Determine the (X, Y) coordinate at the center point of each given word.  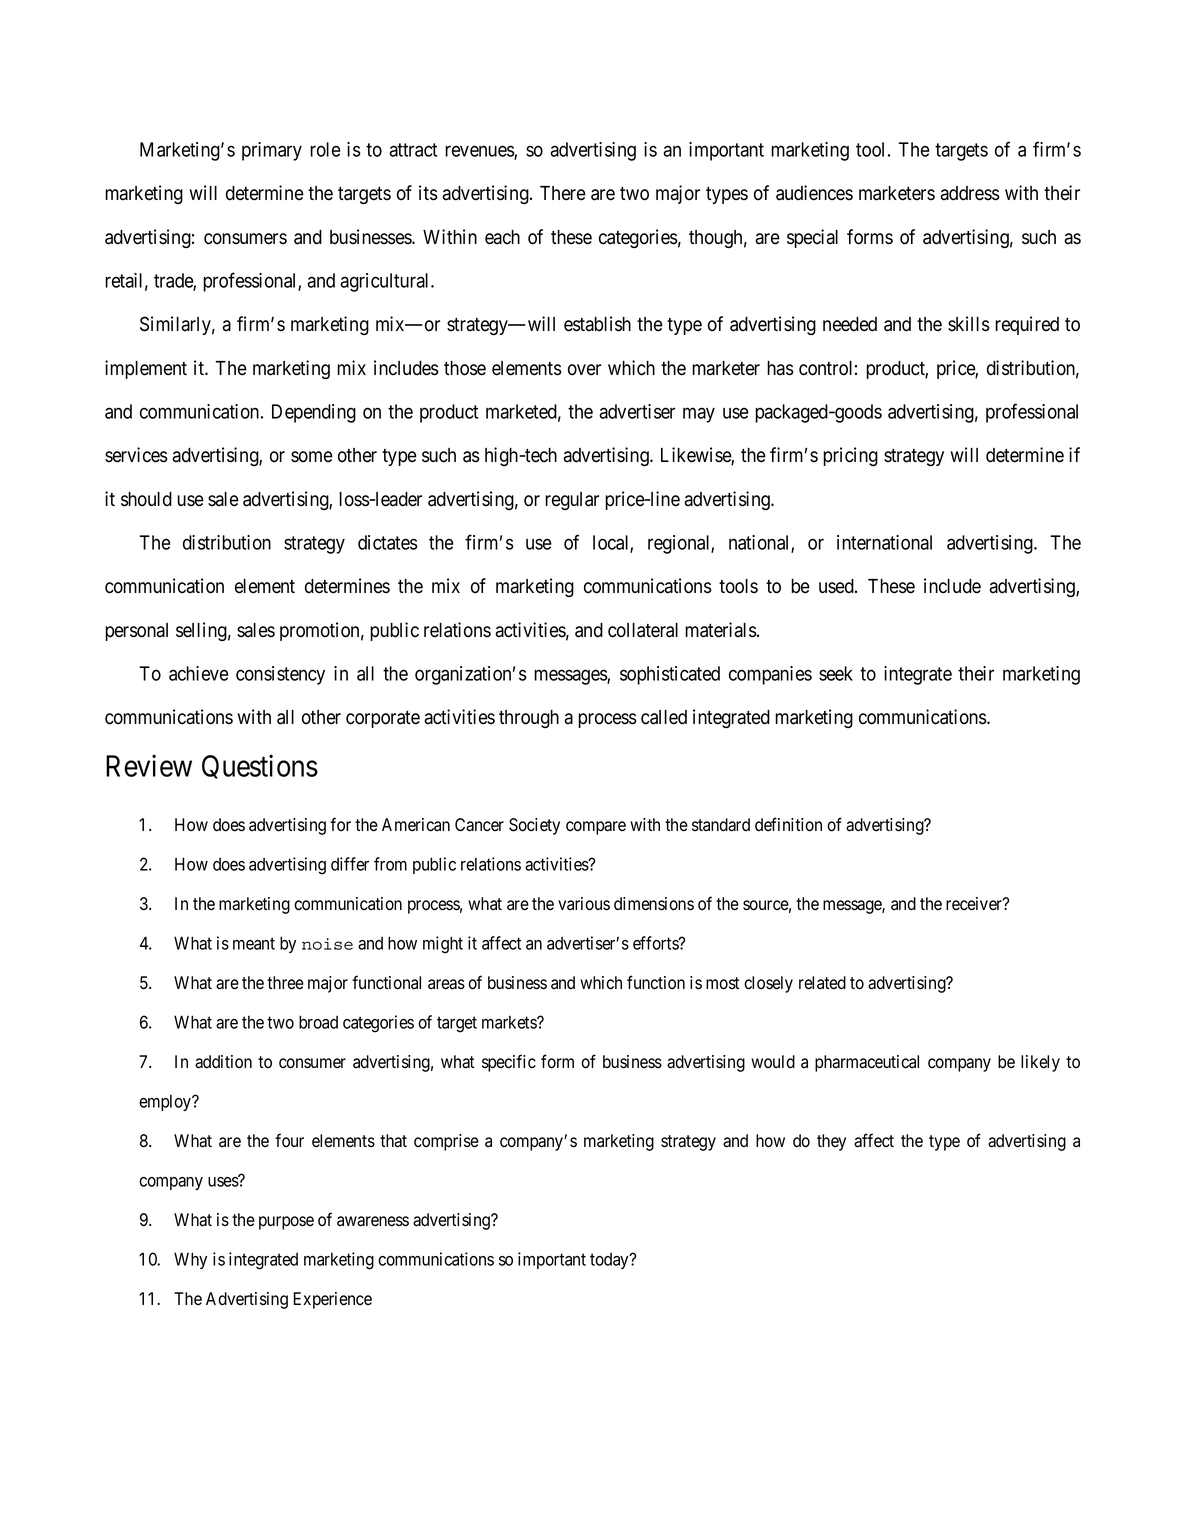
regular (572, 501)
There (563, 193)
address (970, 193)
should (146, 499)
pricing (850, 456)
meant (254, 943)
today (610, 1261)
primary (272, 151)
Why (190, 1260)
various (584, 904)
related (822, 983)
